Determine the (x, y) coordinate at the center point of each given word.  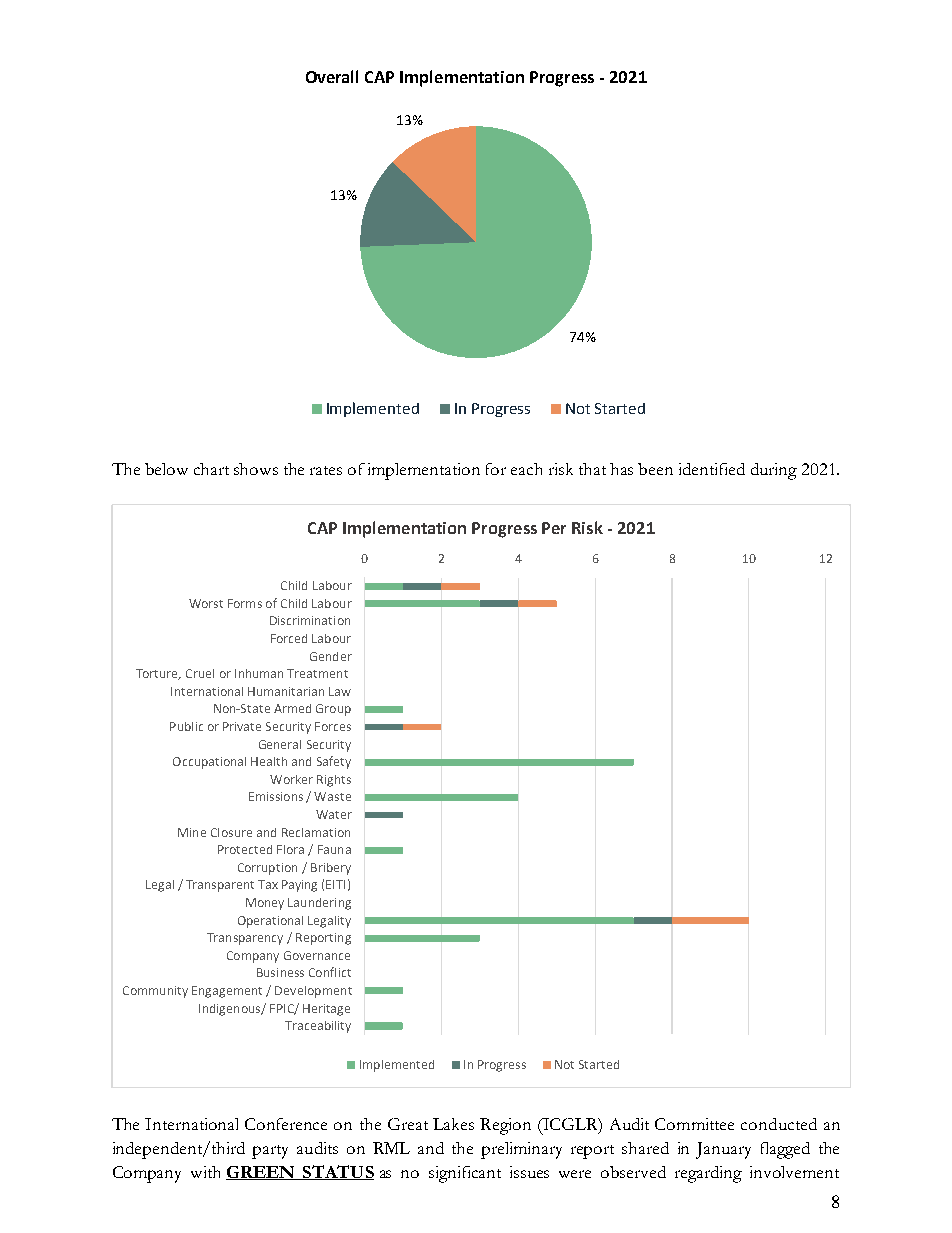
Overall (332, 76)
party (270, 1152)
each (526, 469)
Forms (245, 603)
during (774, 471)
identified (712, 469)
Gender (331, 656)
